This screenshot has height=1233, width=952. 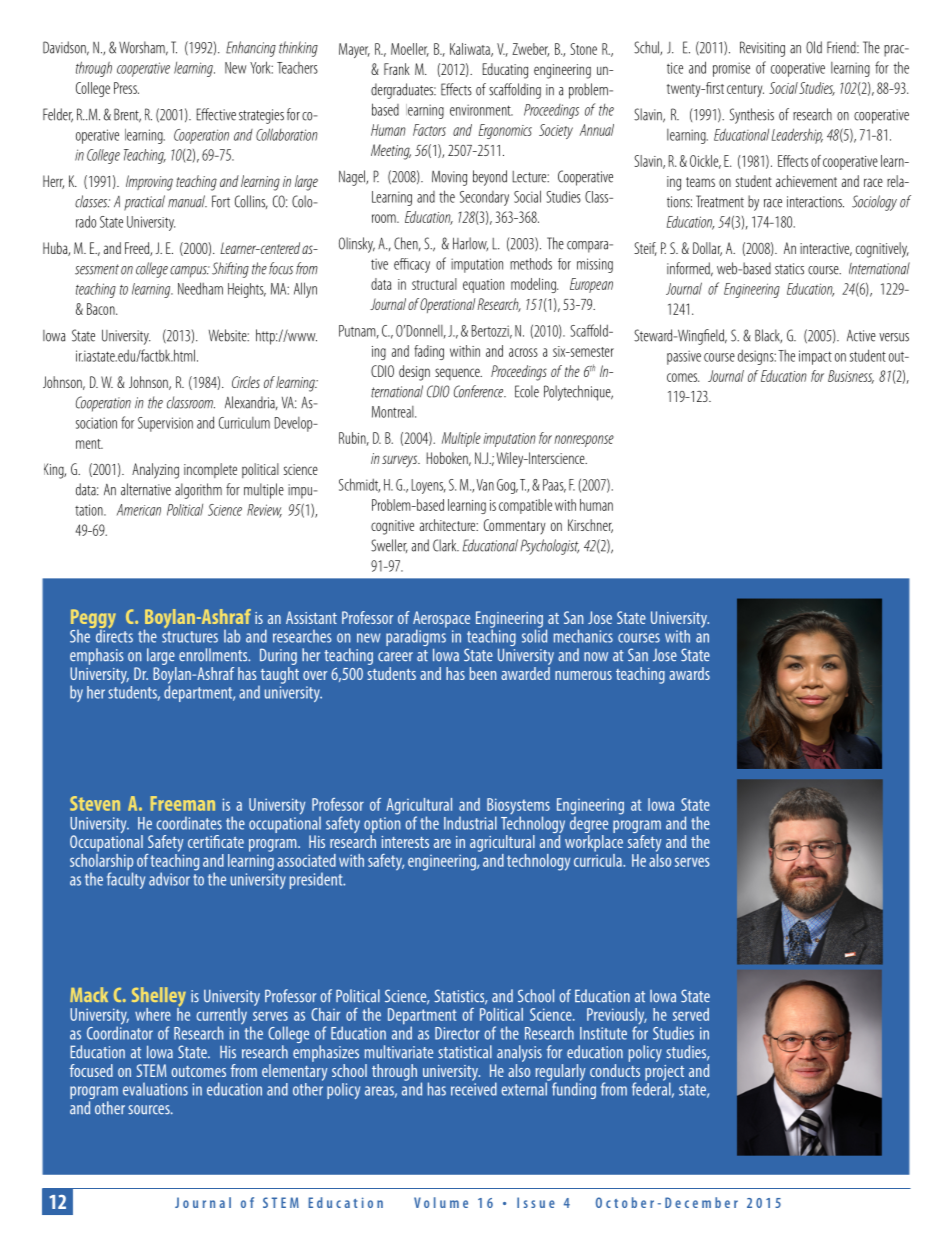 I want to click on advisor, so click(x=169, y=879).
